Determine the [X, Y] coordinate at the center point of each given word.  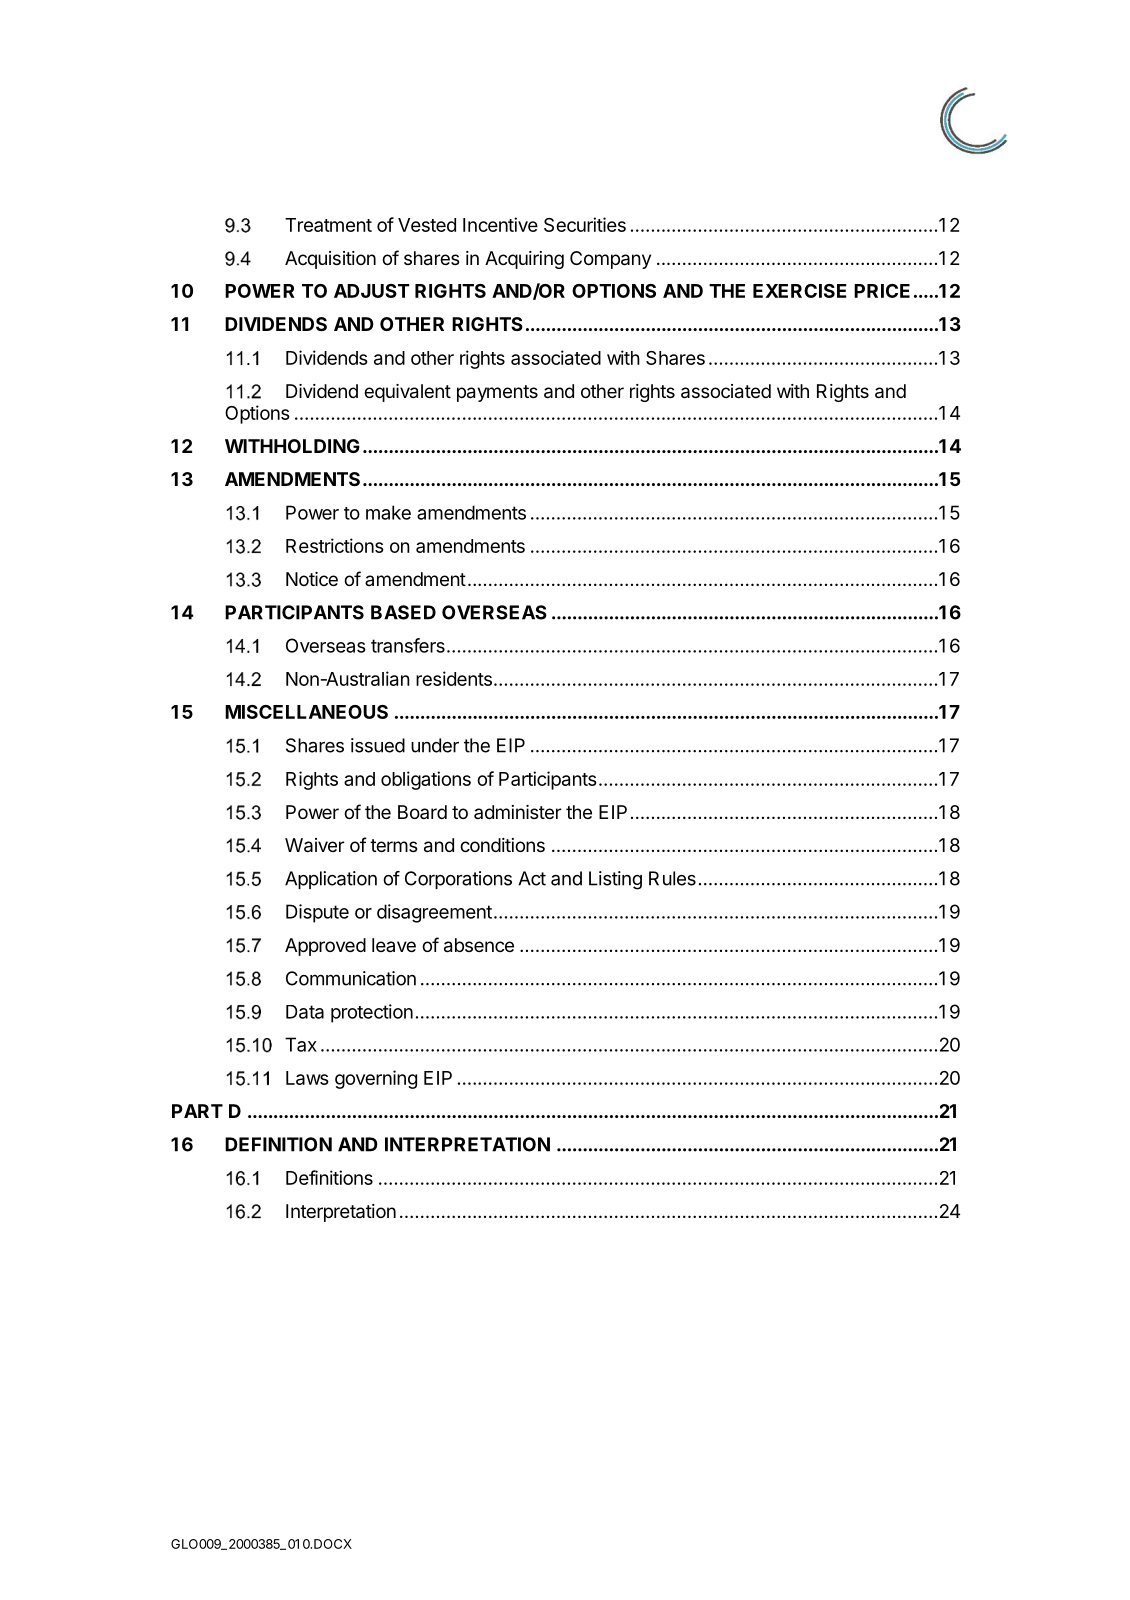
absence [479, 945]
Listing [615, 880]
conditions [502, 845]
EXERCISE [800, 291]
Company [610, 260]
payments [497, 393]
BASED [403, 612]
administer [518, 812]
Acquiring [524, 260]
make [388, 512]
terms [394, 845]
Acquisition [330, 260]
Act [532, 878]
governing [376, 1079]
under [435, 745]
